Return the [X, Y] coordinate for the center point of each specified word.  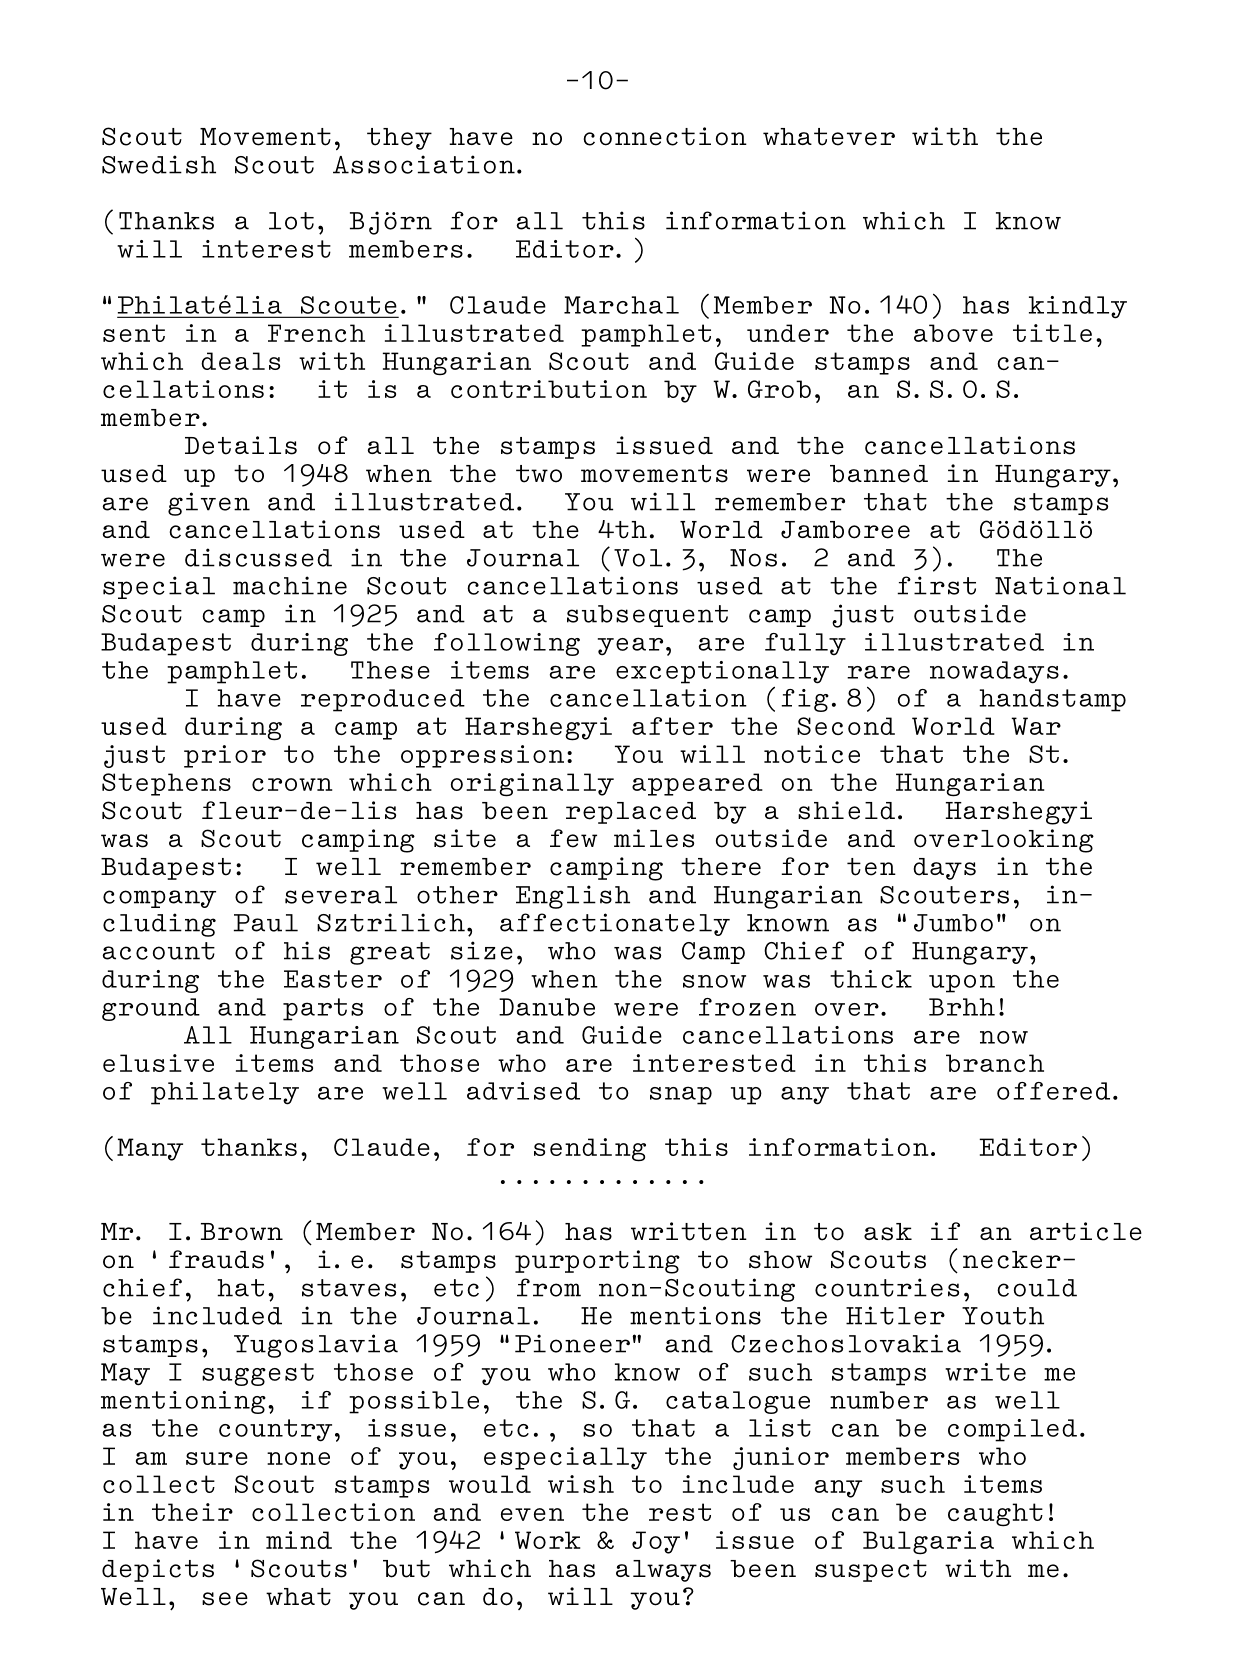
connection [665, 136]
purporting [597, 1262]
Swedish [159, 164]
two [539, 474]
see [225, 1599]
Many [150, 1149]
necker [1012, 1260]
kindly [1078, 307]
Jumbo [953, 923]
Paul [266, 923]
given [209, 504]
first [936, 585]
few [573, 838]
